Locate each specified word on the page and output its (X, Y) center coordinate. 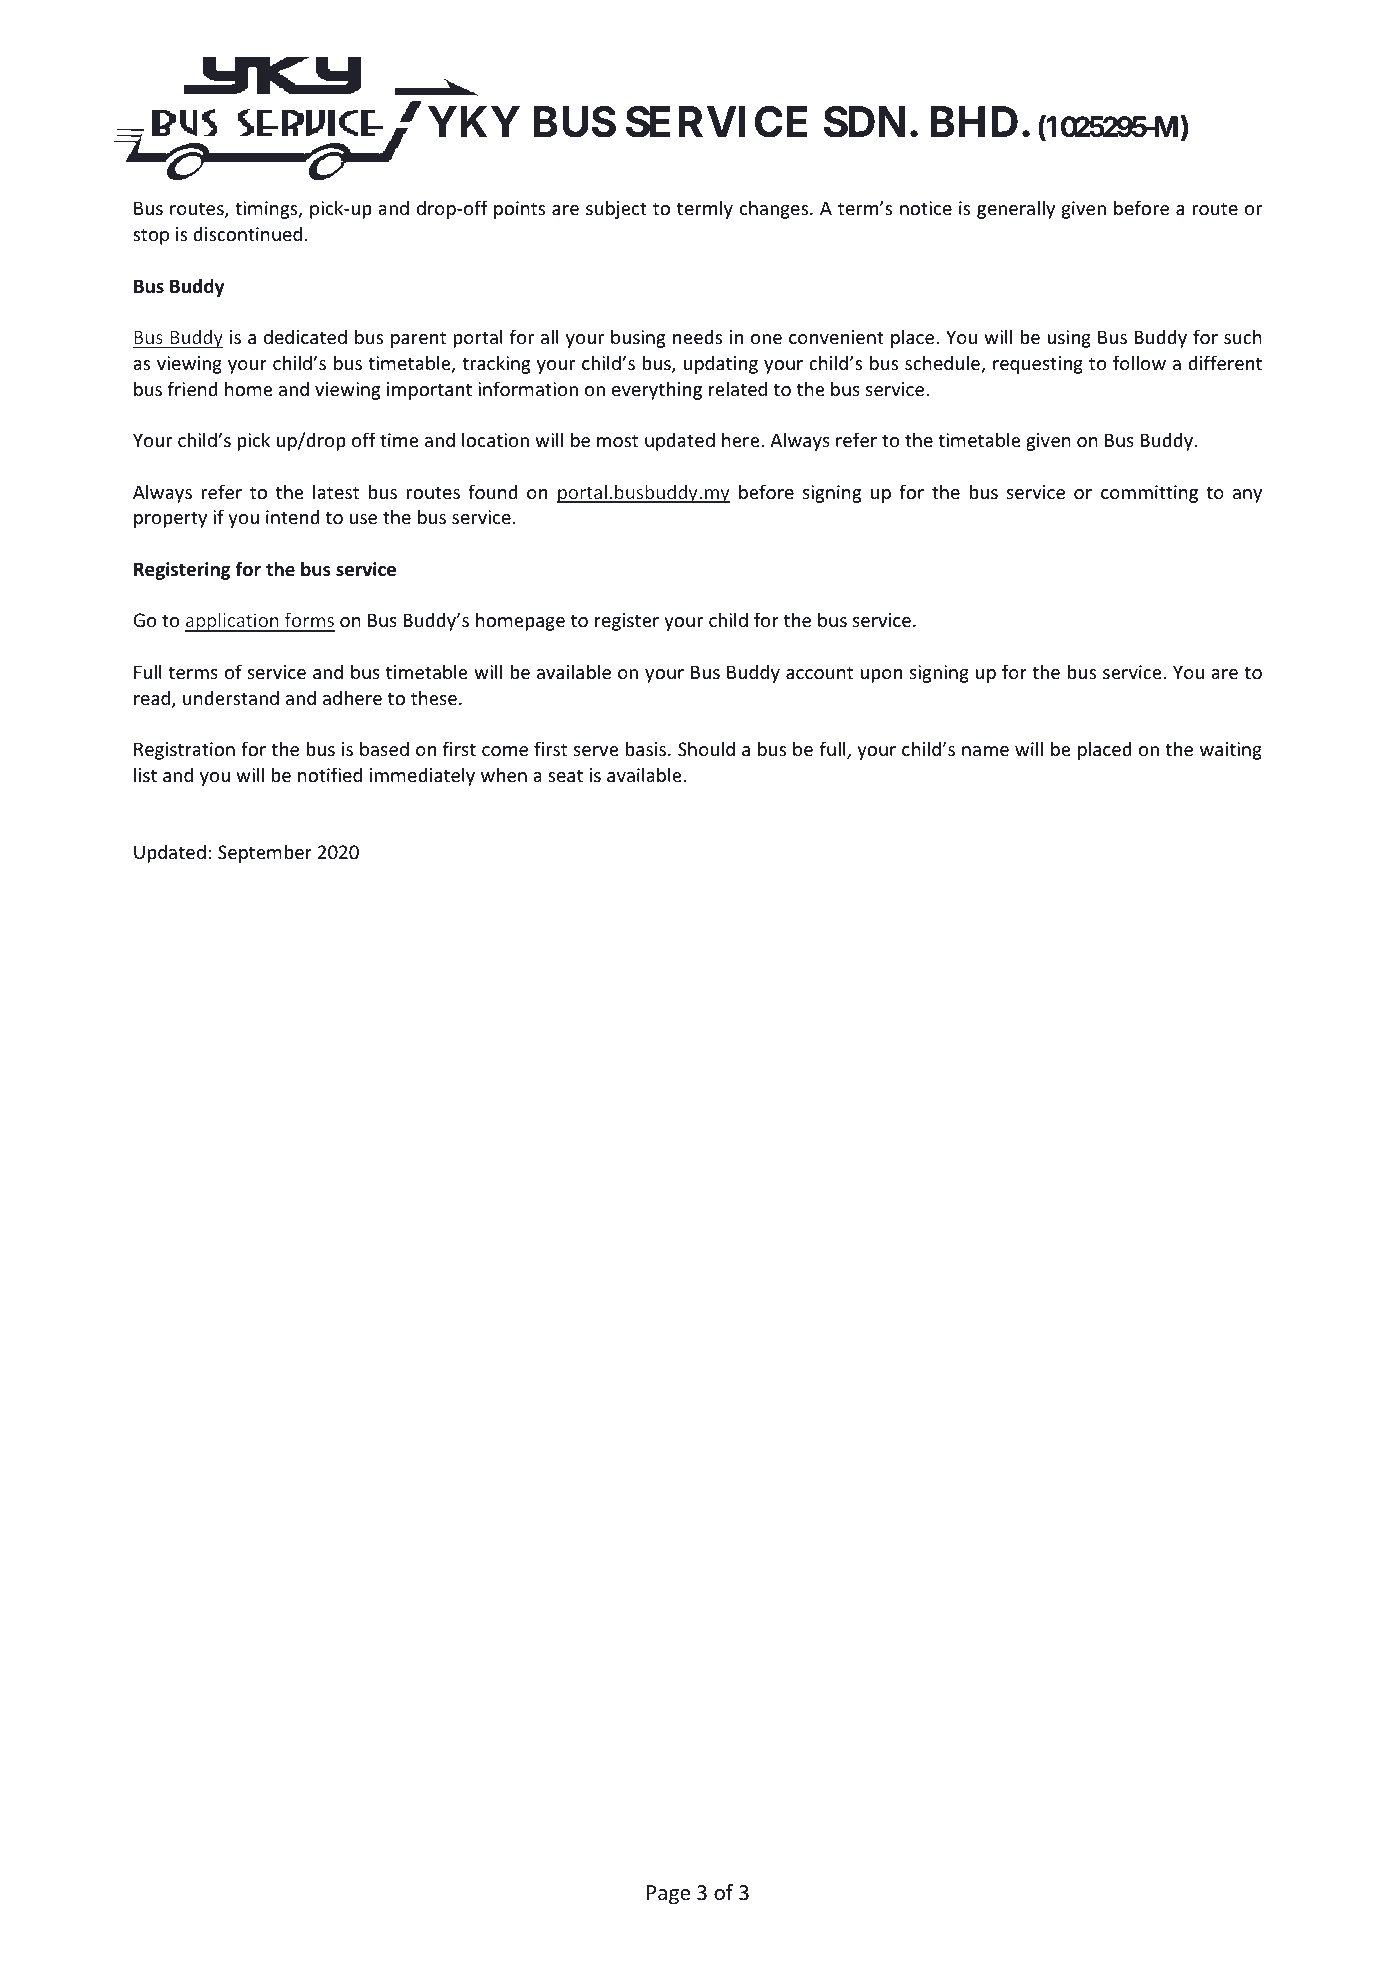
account (819, 672)
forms (309, 621)
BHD (974, 122)
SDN (865, 122)
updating (721, 364)
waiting (1231, 751)
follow (1139, 362)
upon (881, 676)
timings (267, 210)
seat (565, 775)
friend (193, 388)
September (265, 853)
